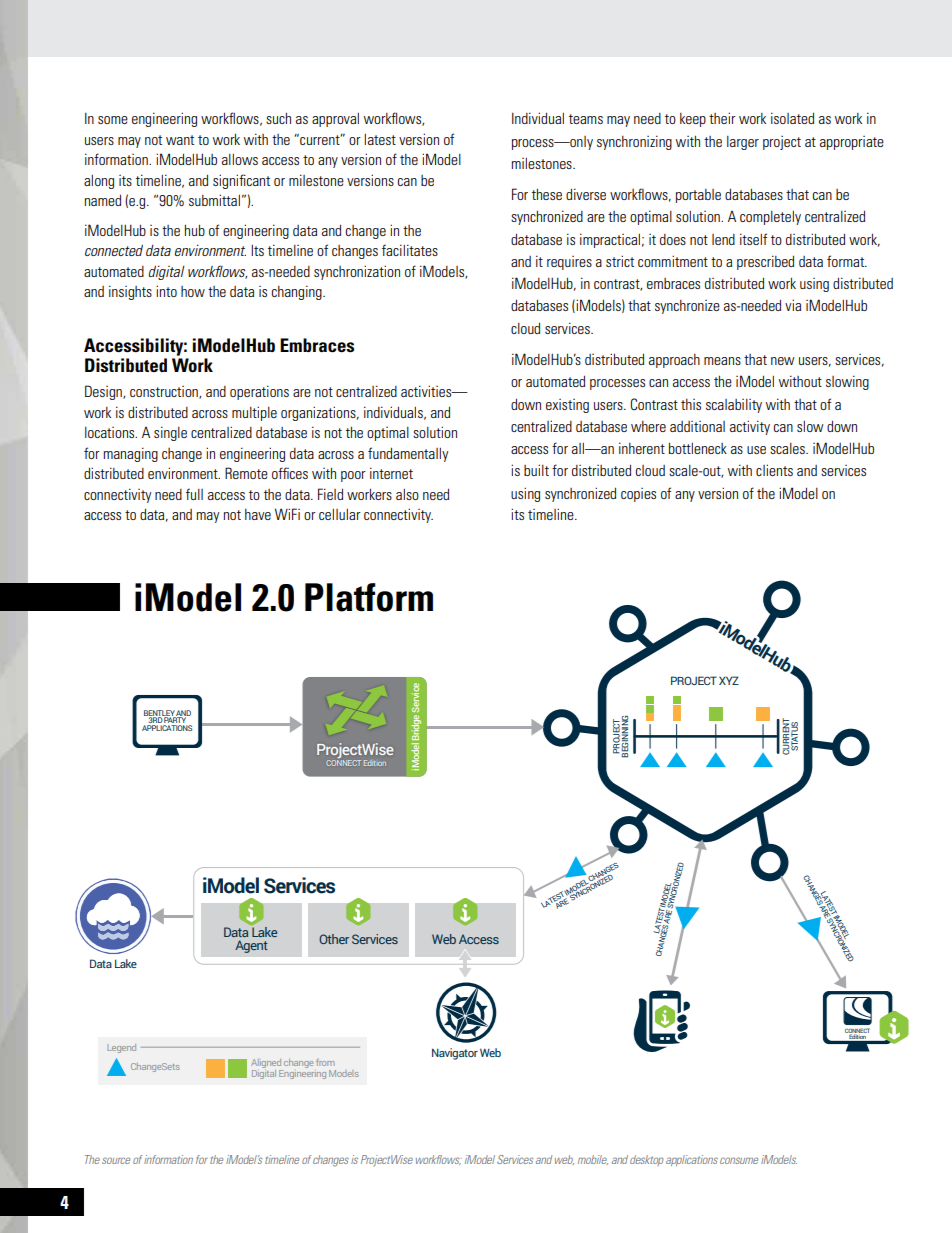  Describe the element at coordinates (547, 194) in the screenshot. I see `these` at that location.
